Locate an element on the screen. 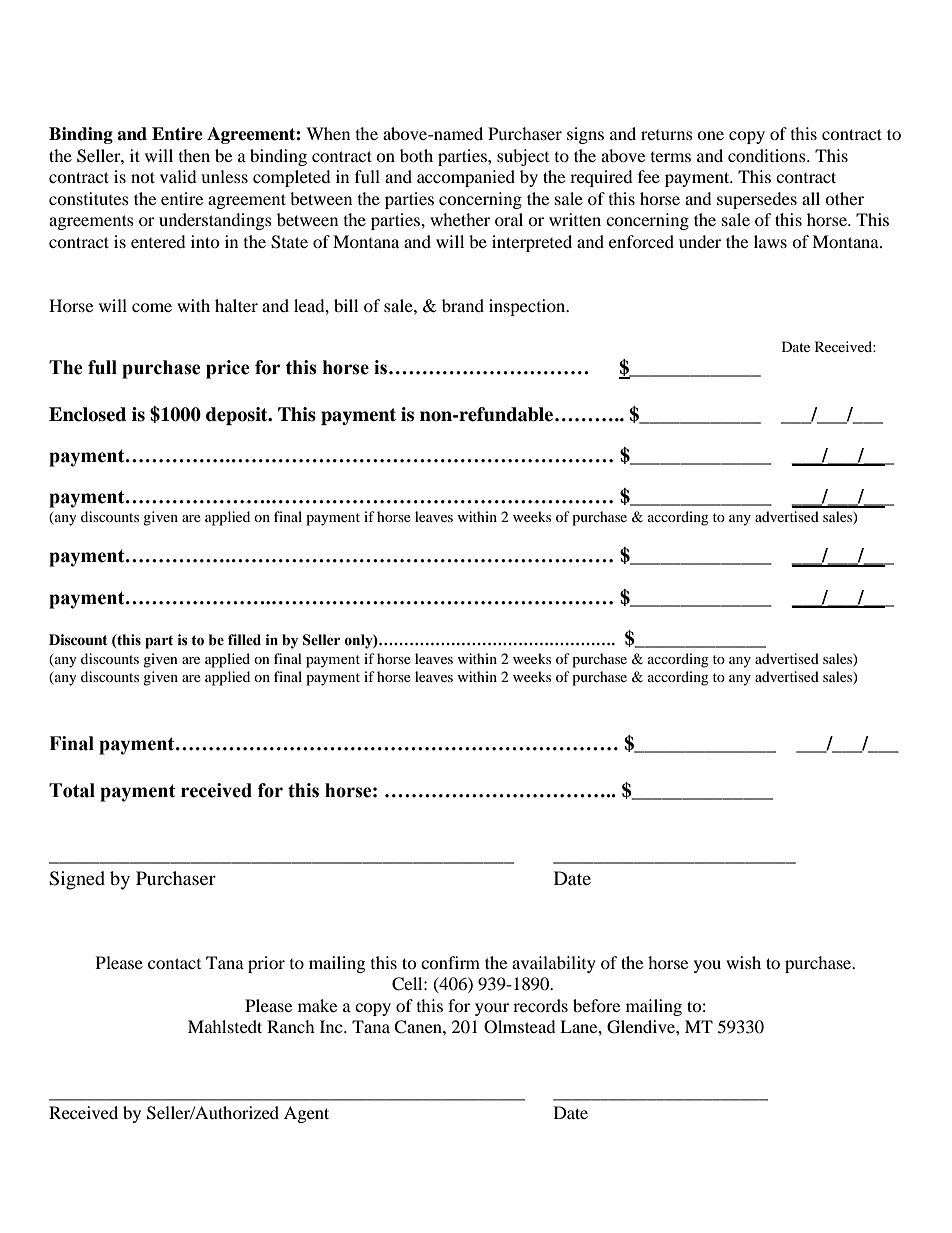 The width and height of the screenshot is (952, 1233). before is located at coordinates (596, 1005).
